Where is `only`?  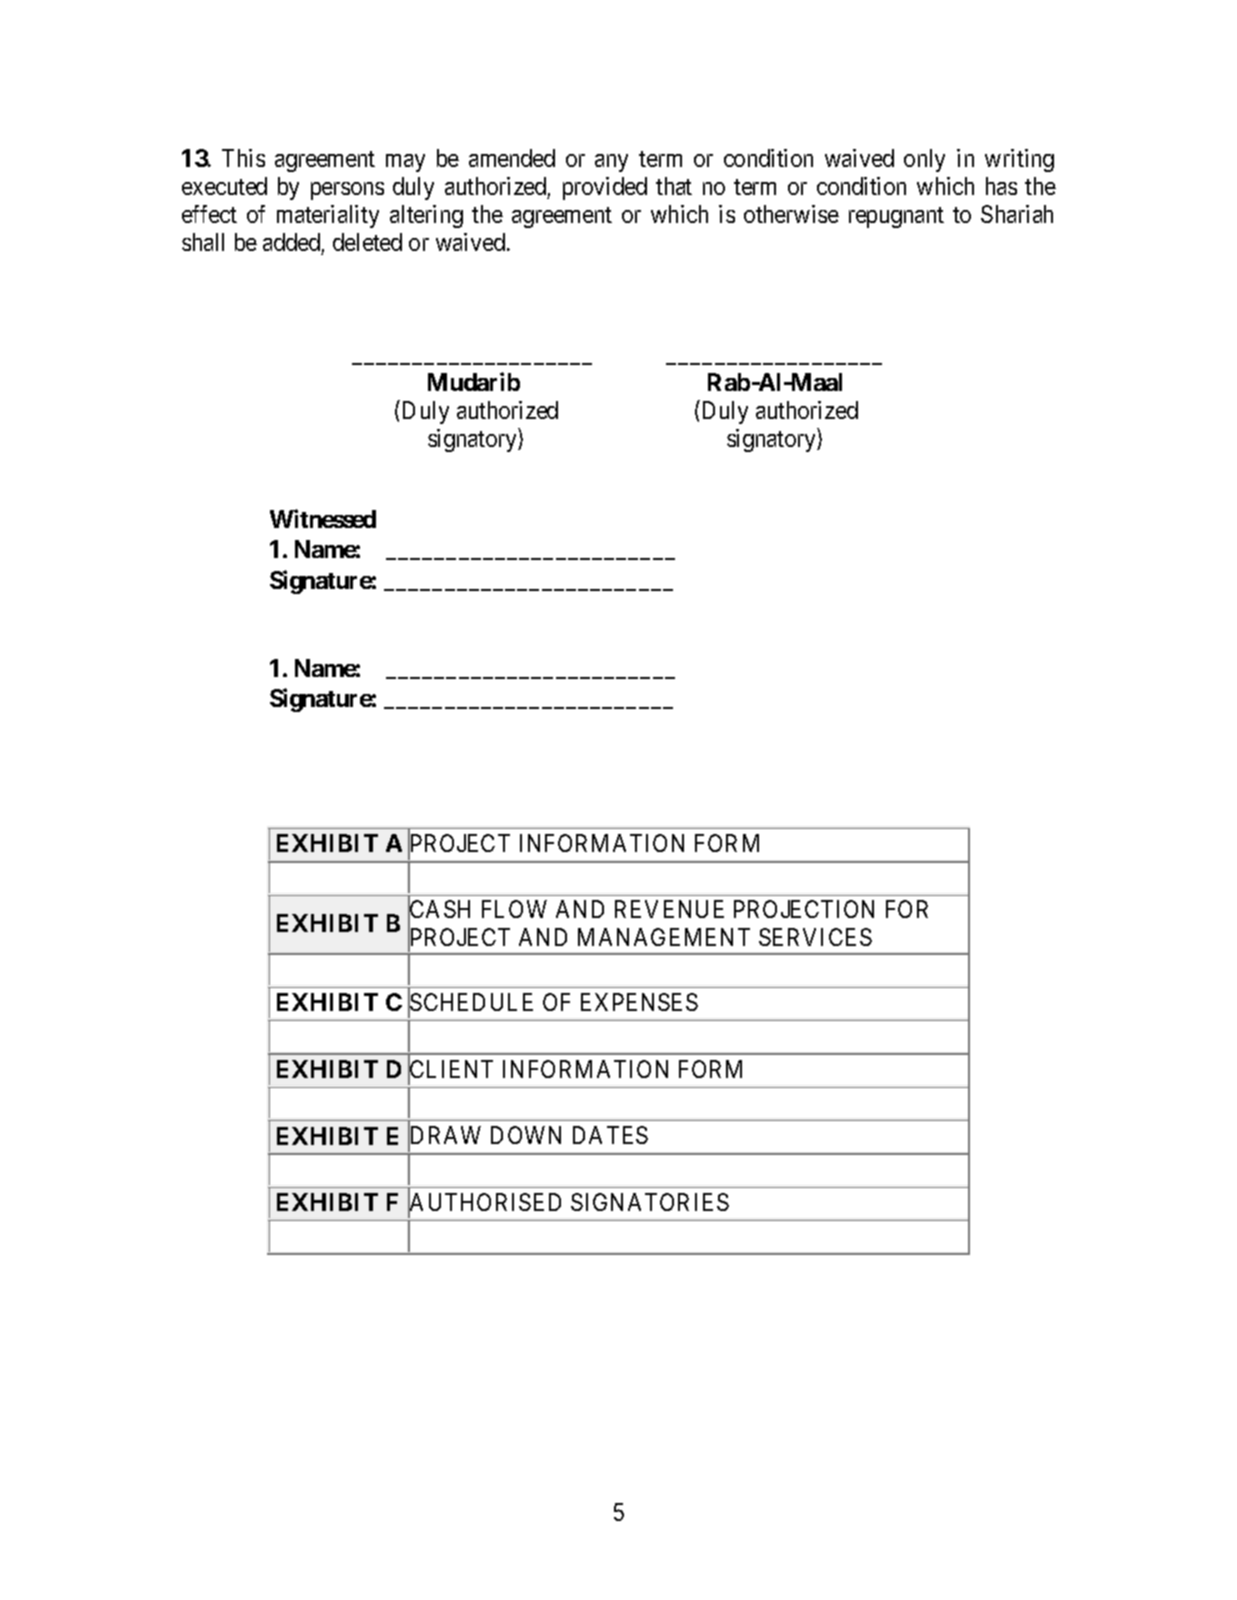
only is located at coordinates (924, 160).
